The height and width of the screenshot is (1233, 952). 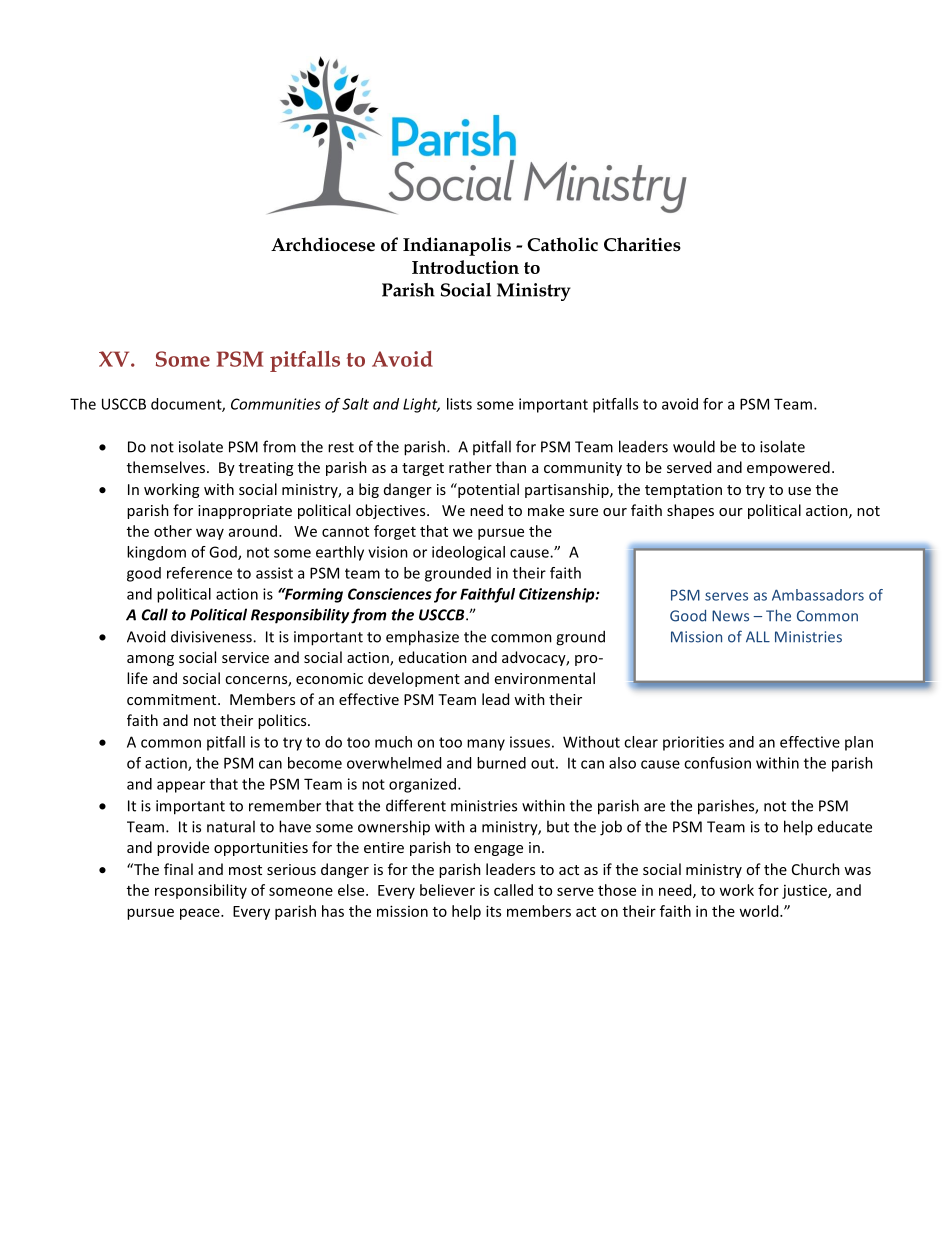 What do you see at coordinates (245, 870) in the screenshot?
I see `most` at bounding box center [245, 870].
